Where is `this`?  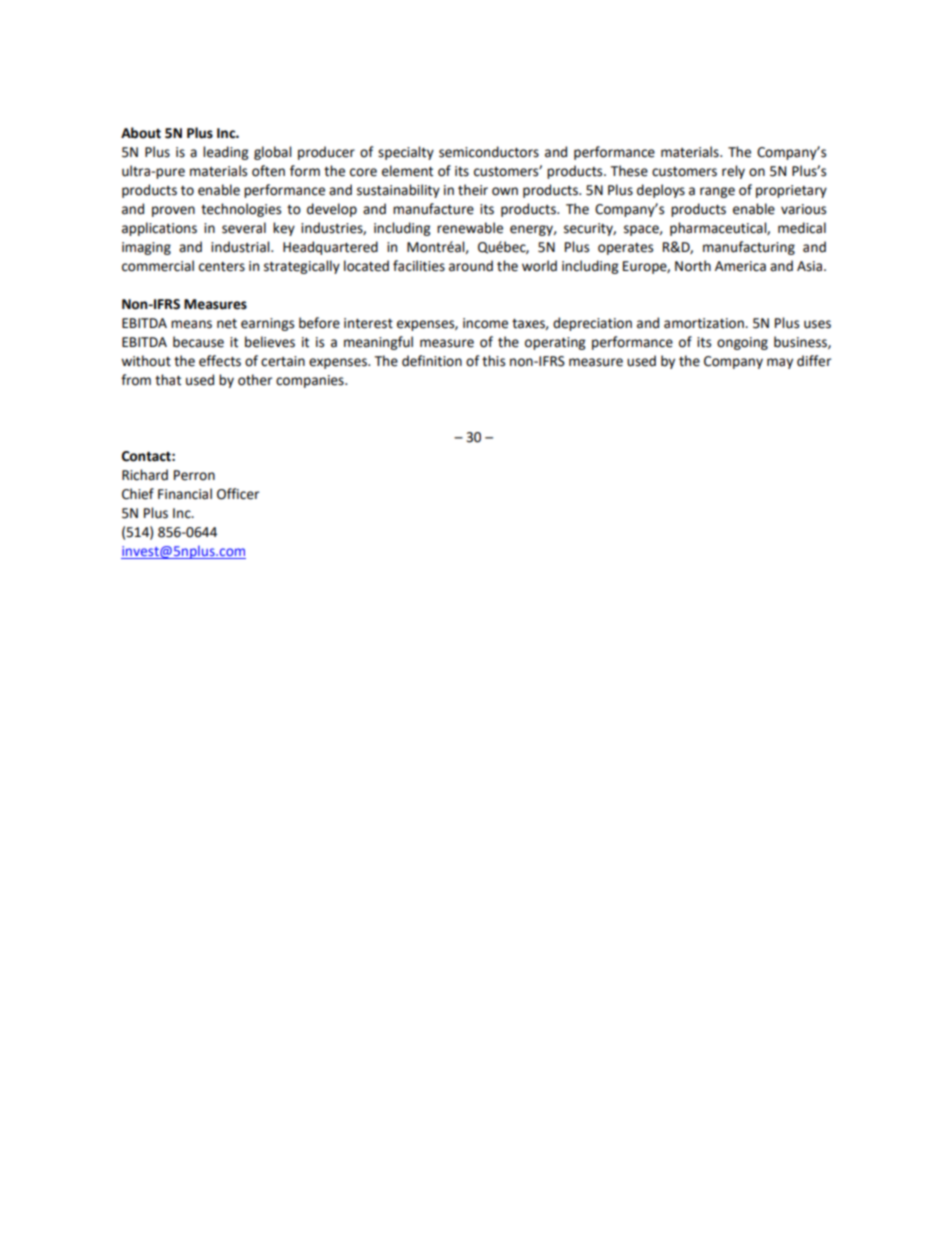
this is located at coordinates (493, 361).
